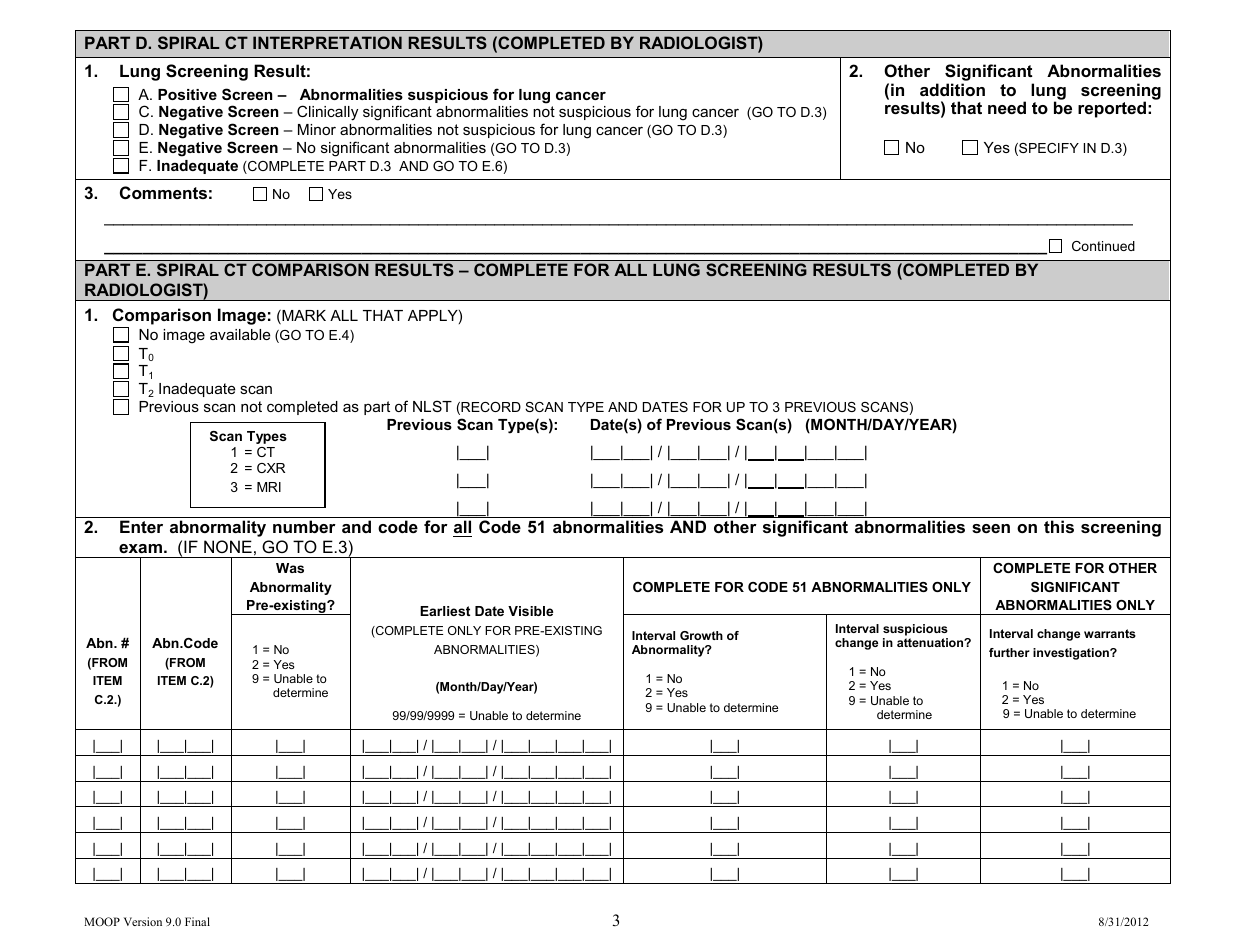 The width and height of the screenshot is (1233, 952). Describe the element at coordinates (1059, 526) in the screenshot. I see `this` at that location.
